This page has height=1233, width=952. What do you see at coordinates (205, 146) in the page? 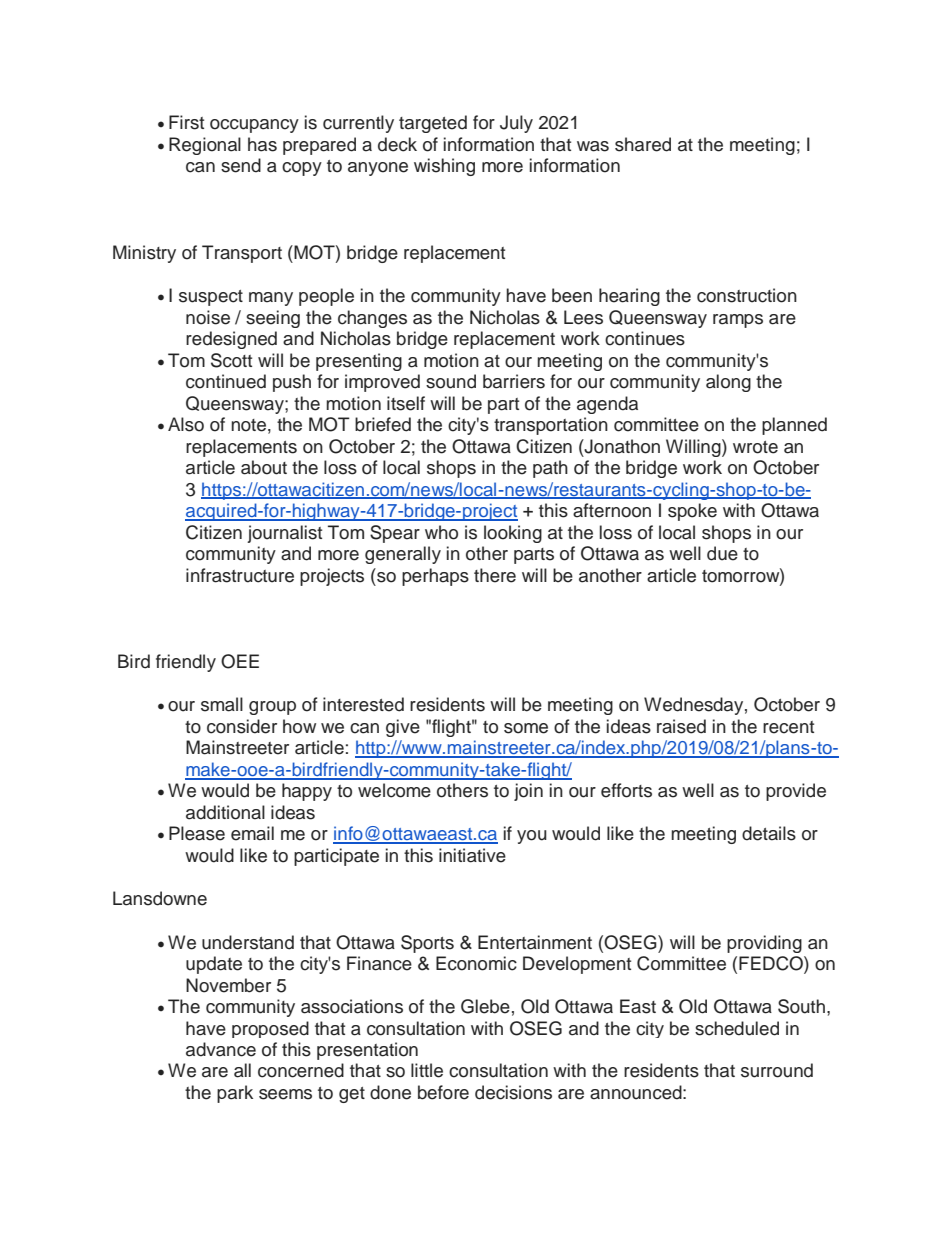
I see `Regional` at bounding box center [205, 146].
